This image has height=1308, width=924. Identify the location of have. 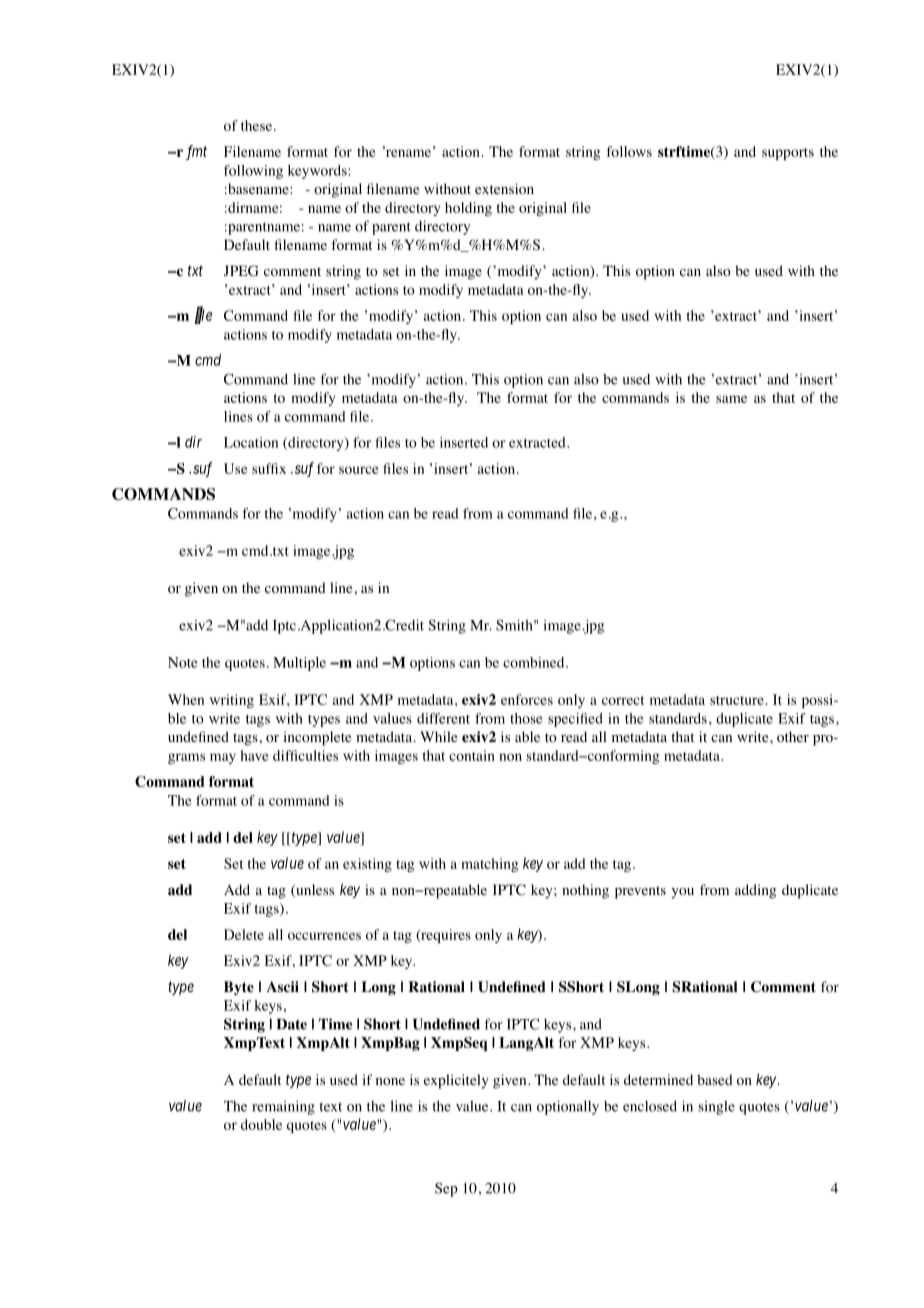
(255, 755).
